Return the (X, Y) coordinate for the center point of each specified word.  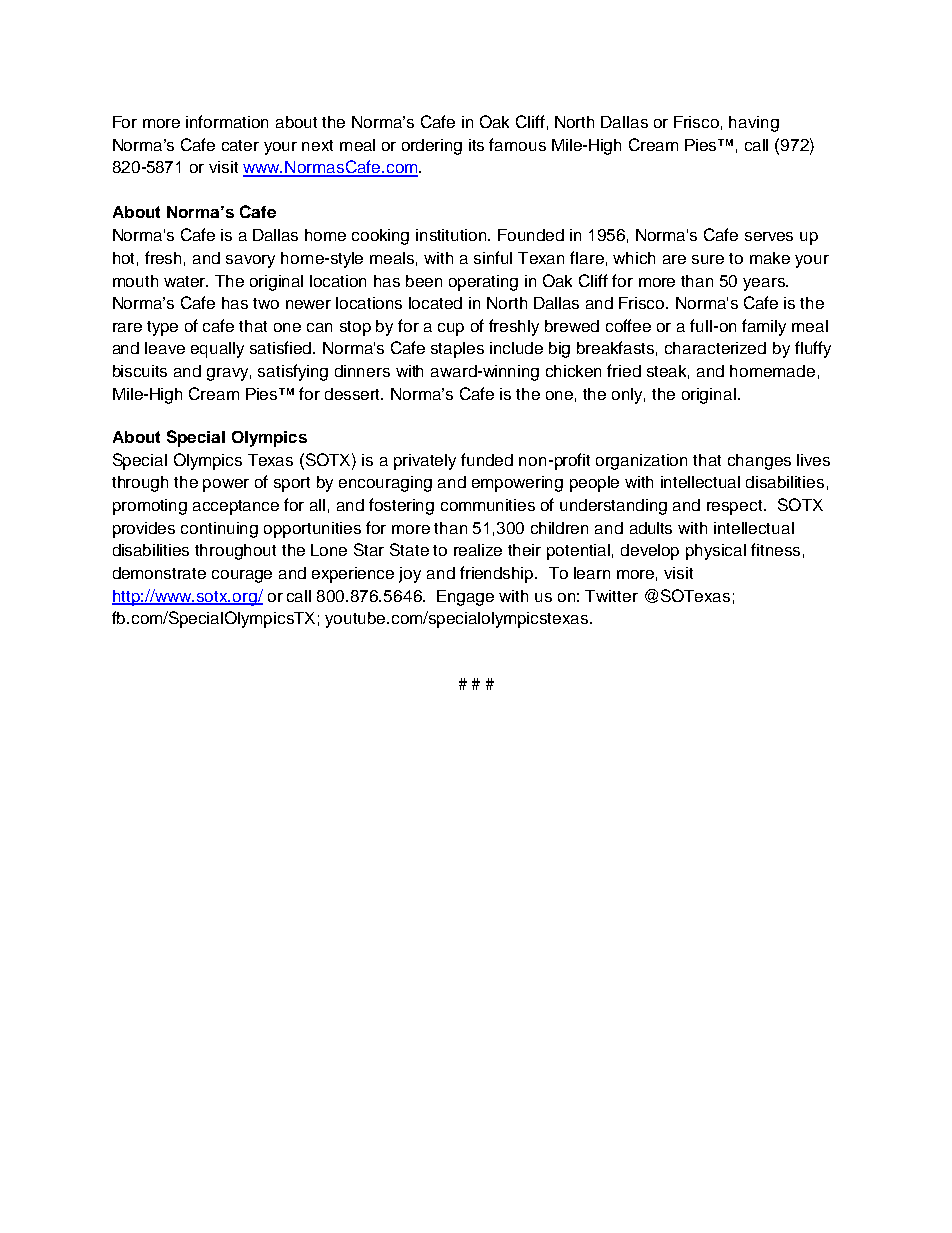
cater (240, 145)
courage (242, 576)
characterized (715, 348)
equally (217, 350)
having (754, 124)
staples (457, 350)
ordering (432, 147)
